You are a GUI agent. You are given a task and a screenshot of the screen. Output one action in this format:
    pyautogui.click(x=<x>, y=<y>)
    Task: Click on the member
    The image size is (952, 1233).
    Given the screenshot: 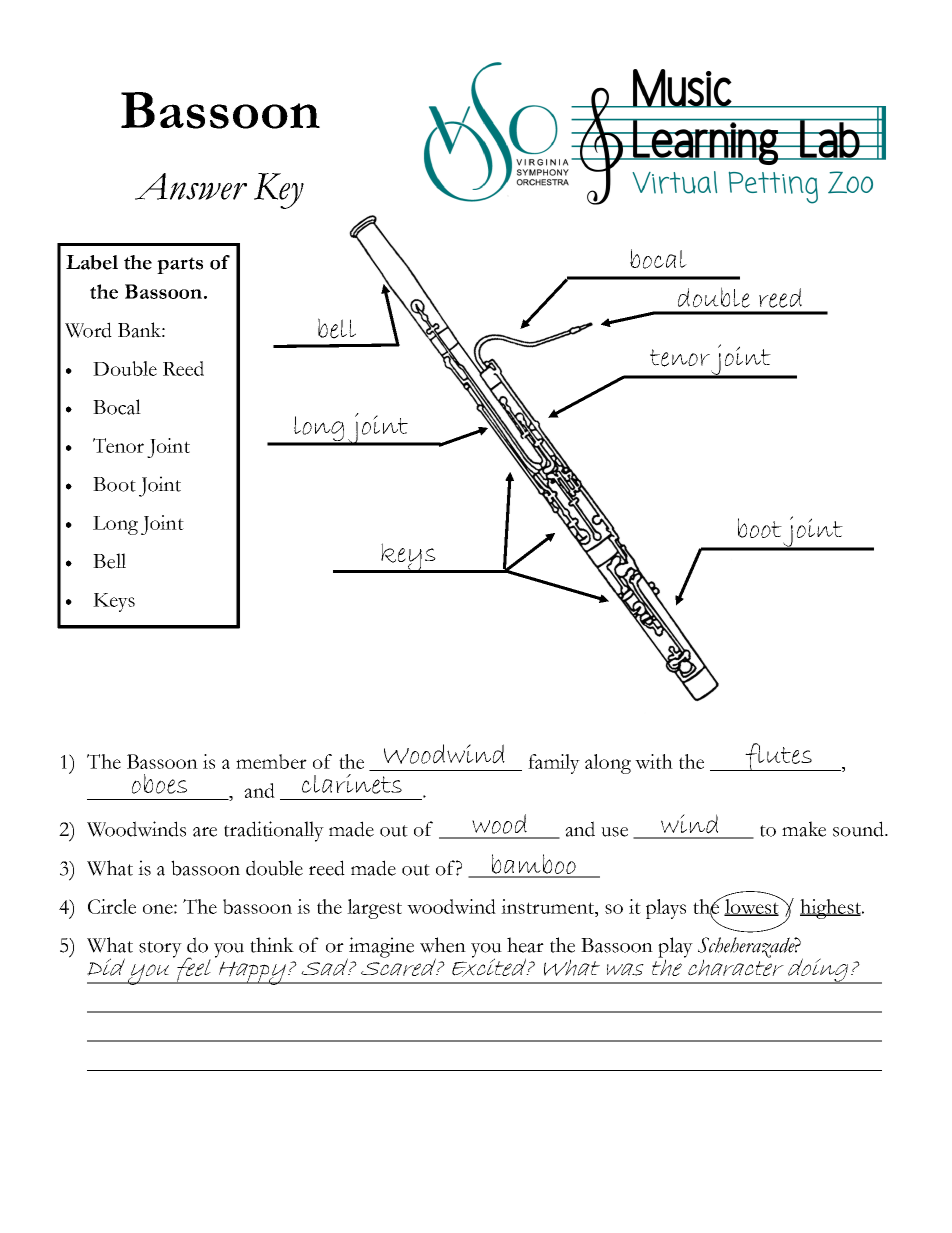 What is the action you would take?
    pyautogui.click(x=271, y=761)
